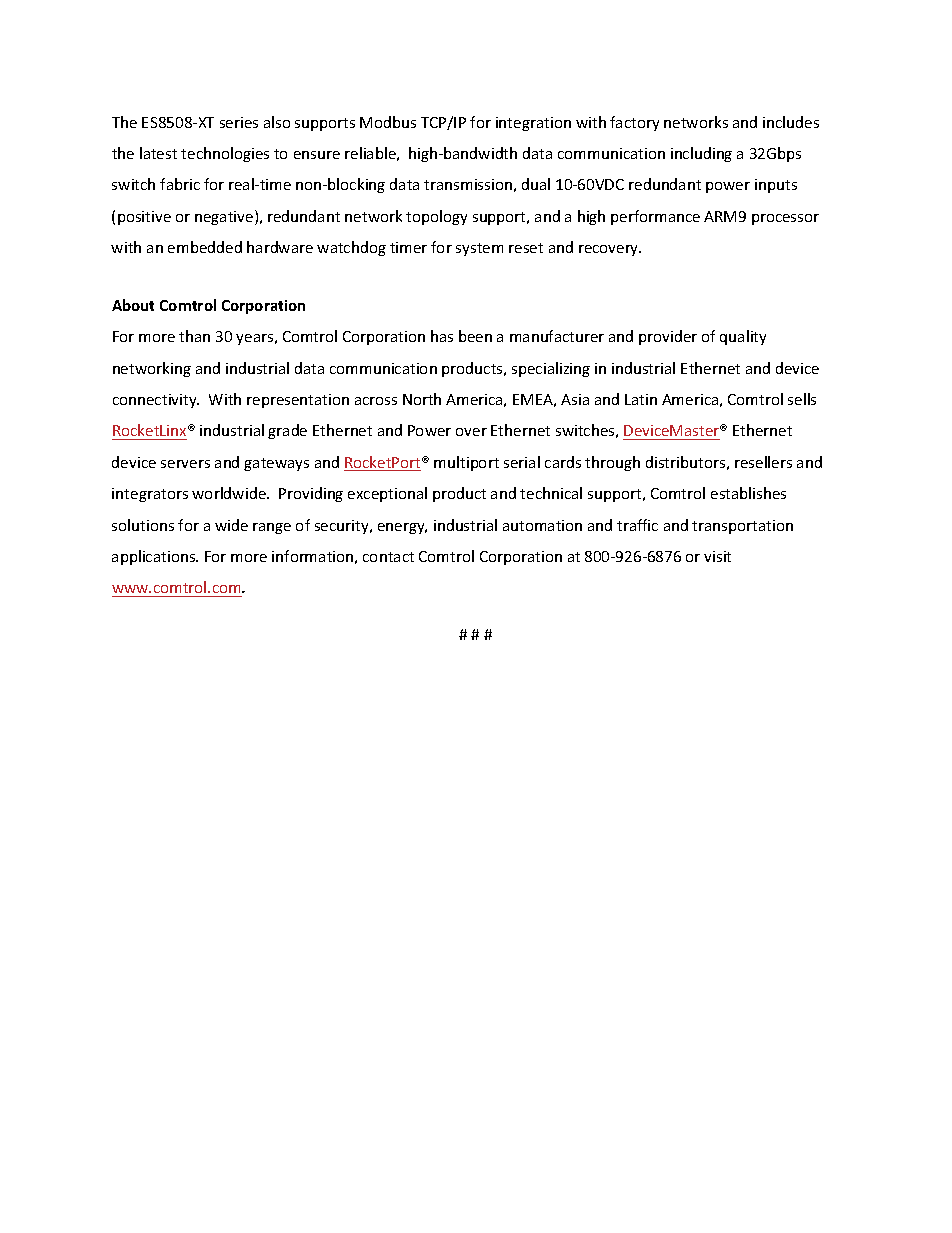  What do you see at coordinates (785, 219) in the screenshot?
I see `processor` at bounding box center [785, 219].
